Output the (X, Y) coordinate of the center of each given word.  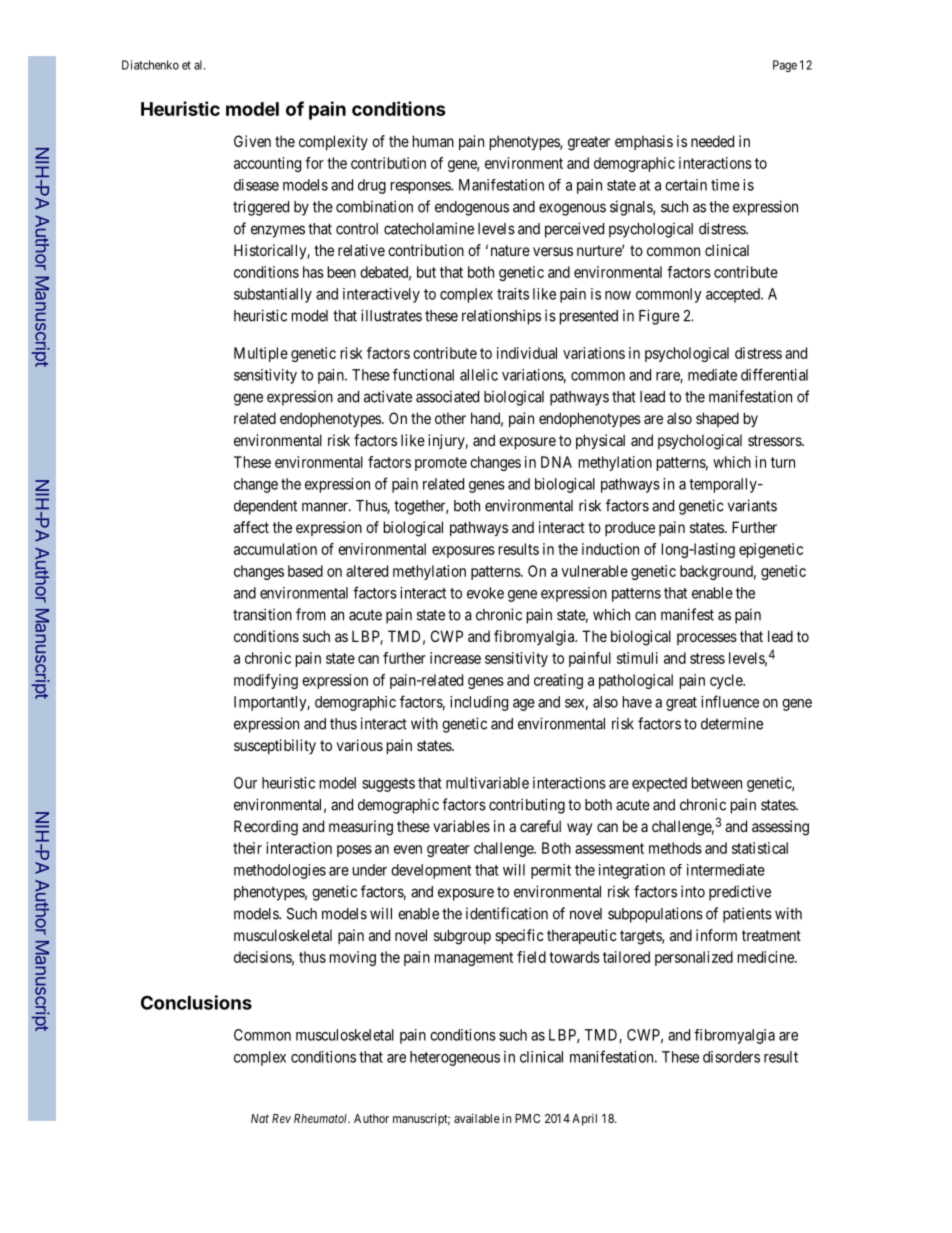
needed (712, 141)
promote (441, 464)
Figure (659, 317)
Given (252, 141)
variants (752, 505)
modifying (266, 681)
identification (507, 913)
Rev (281, 1118)
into (693, 891)
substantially (273, 295)
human (433, 141)
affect (251, 527)
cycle (727, 681)
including (479, 703)
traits (513, 294)
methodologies (280, 871)
